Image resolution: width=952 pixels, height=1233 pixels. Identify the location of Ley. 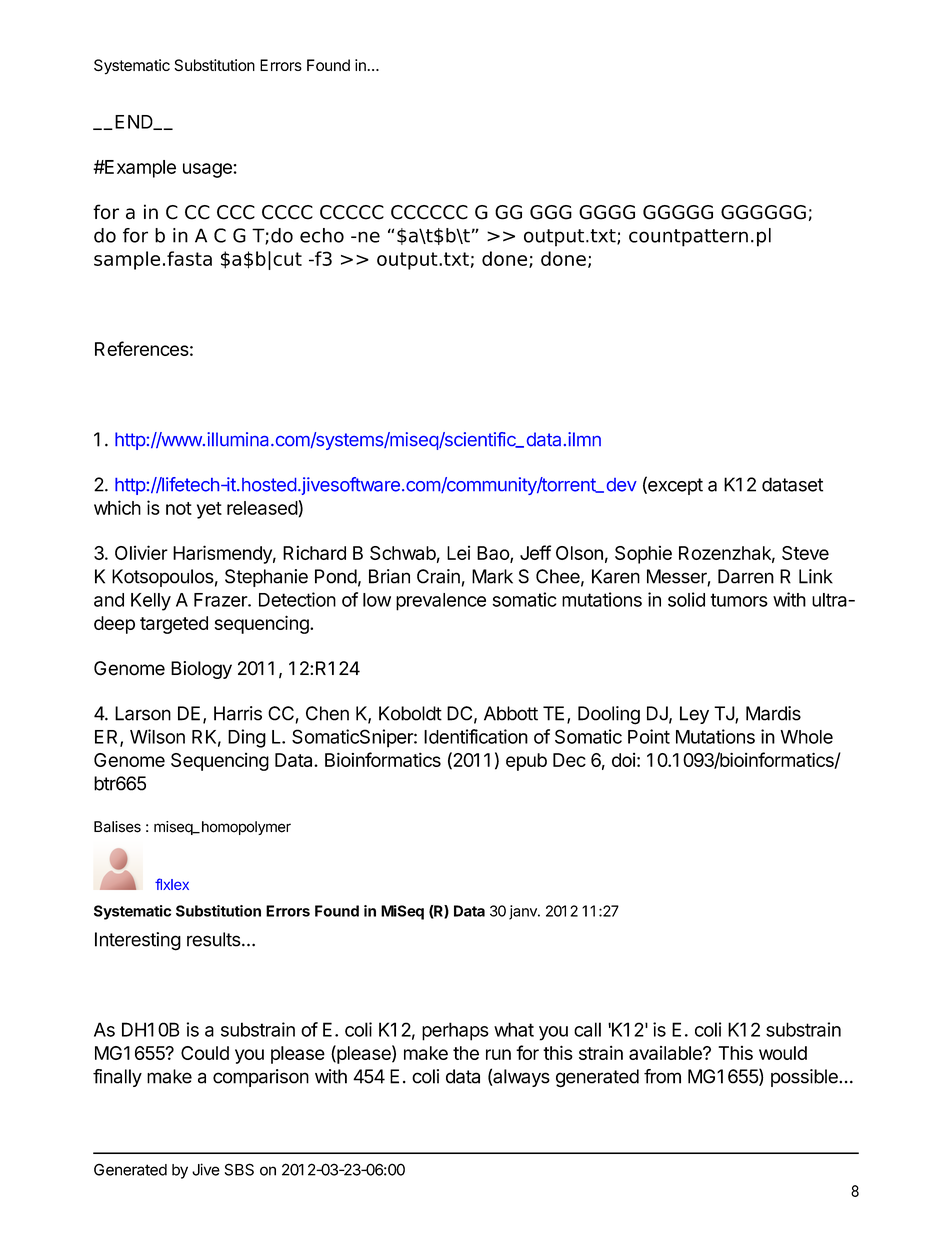
(694, 715).
